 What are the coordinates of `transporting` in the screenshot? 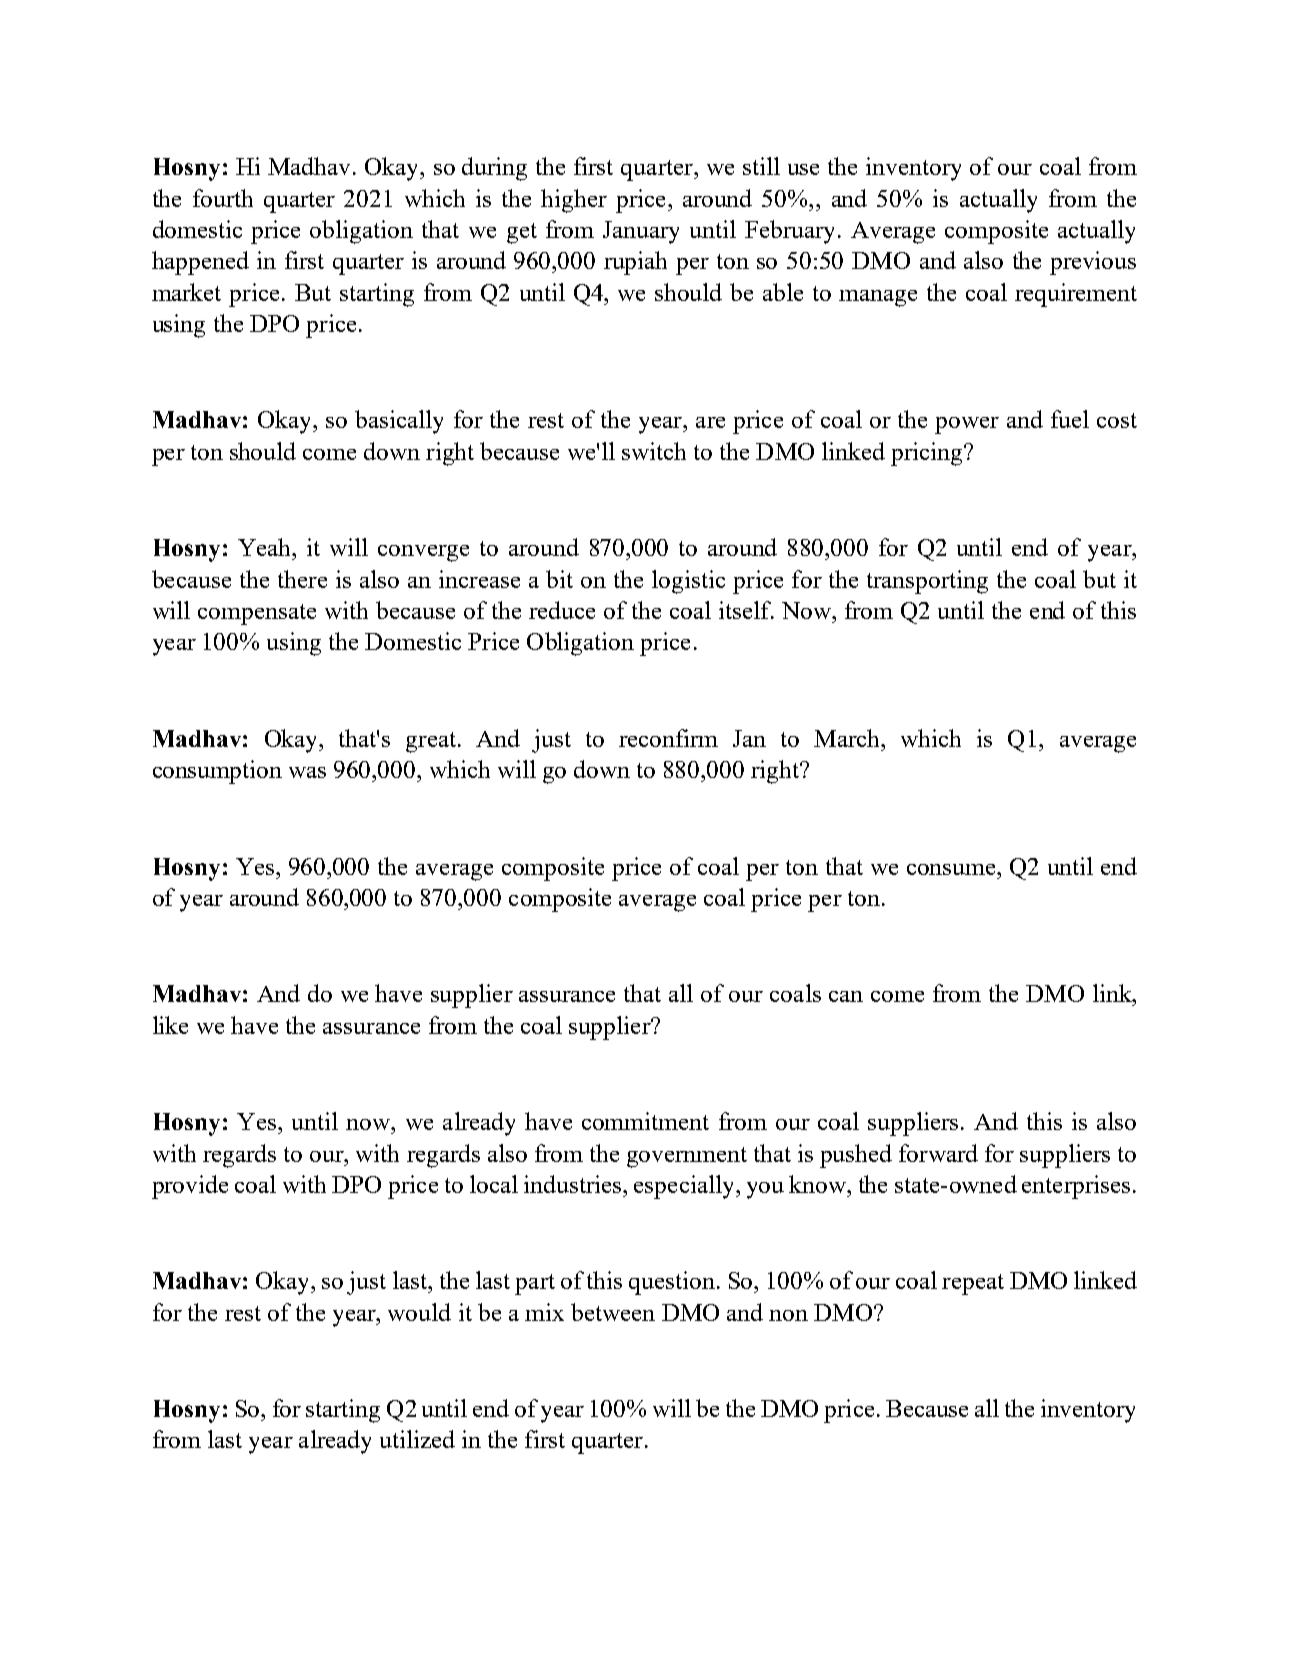 It's located at (927, 582).
